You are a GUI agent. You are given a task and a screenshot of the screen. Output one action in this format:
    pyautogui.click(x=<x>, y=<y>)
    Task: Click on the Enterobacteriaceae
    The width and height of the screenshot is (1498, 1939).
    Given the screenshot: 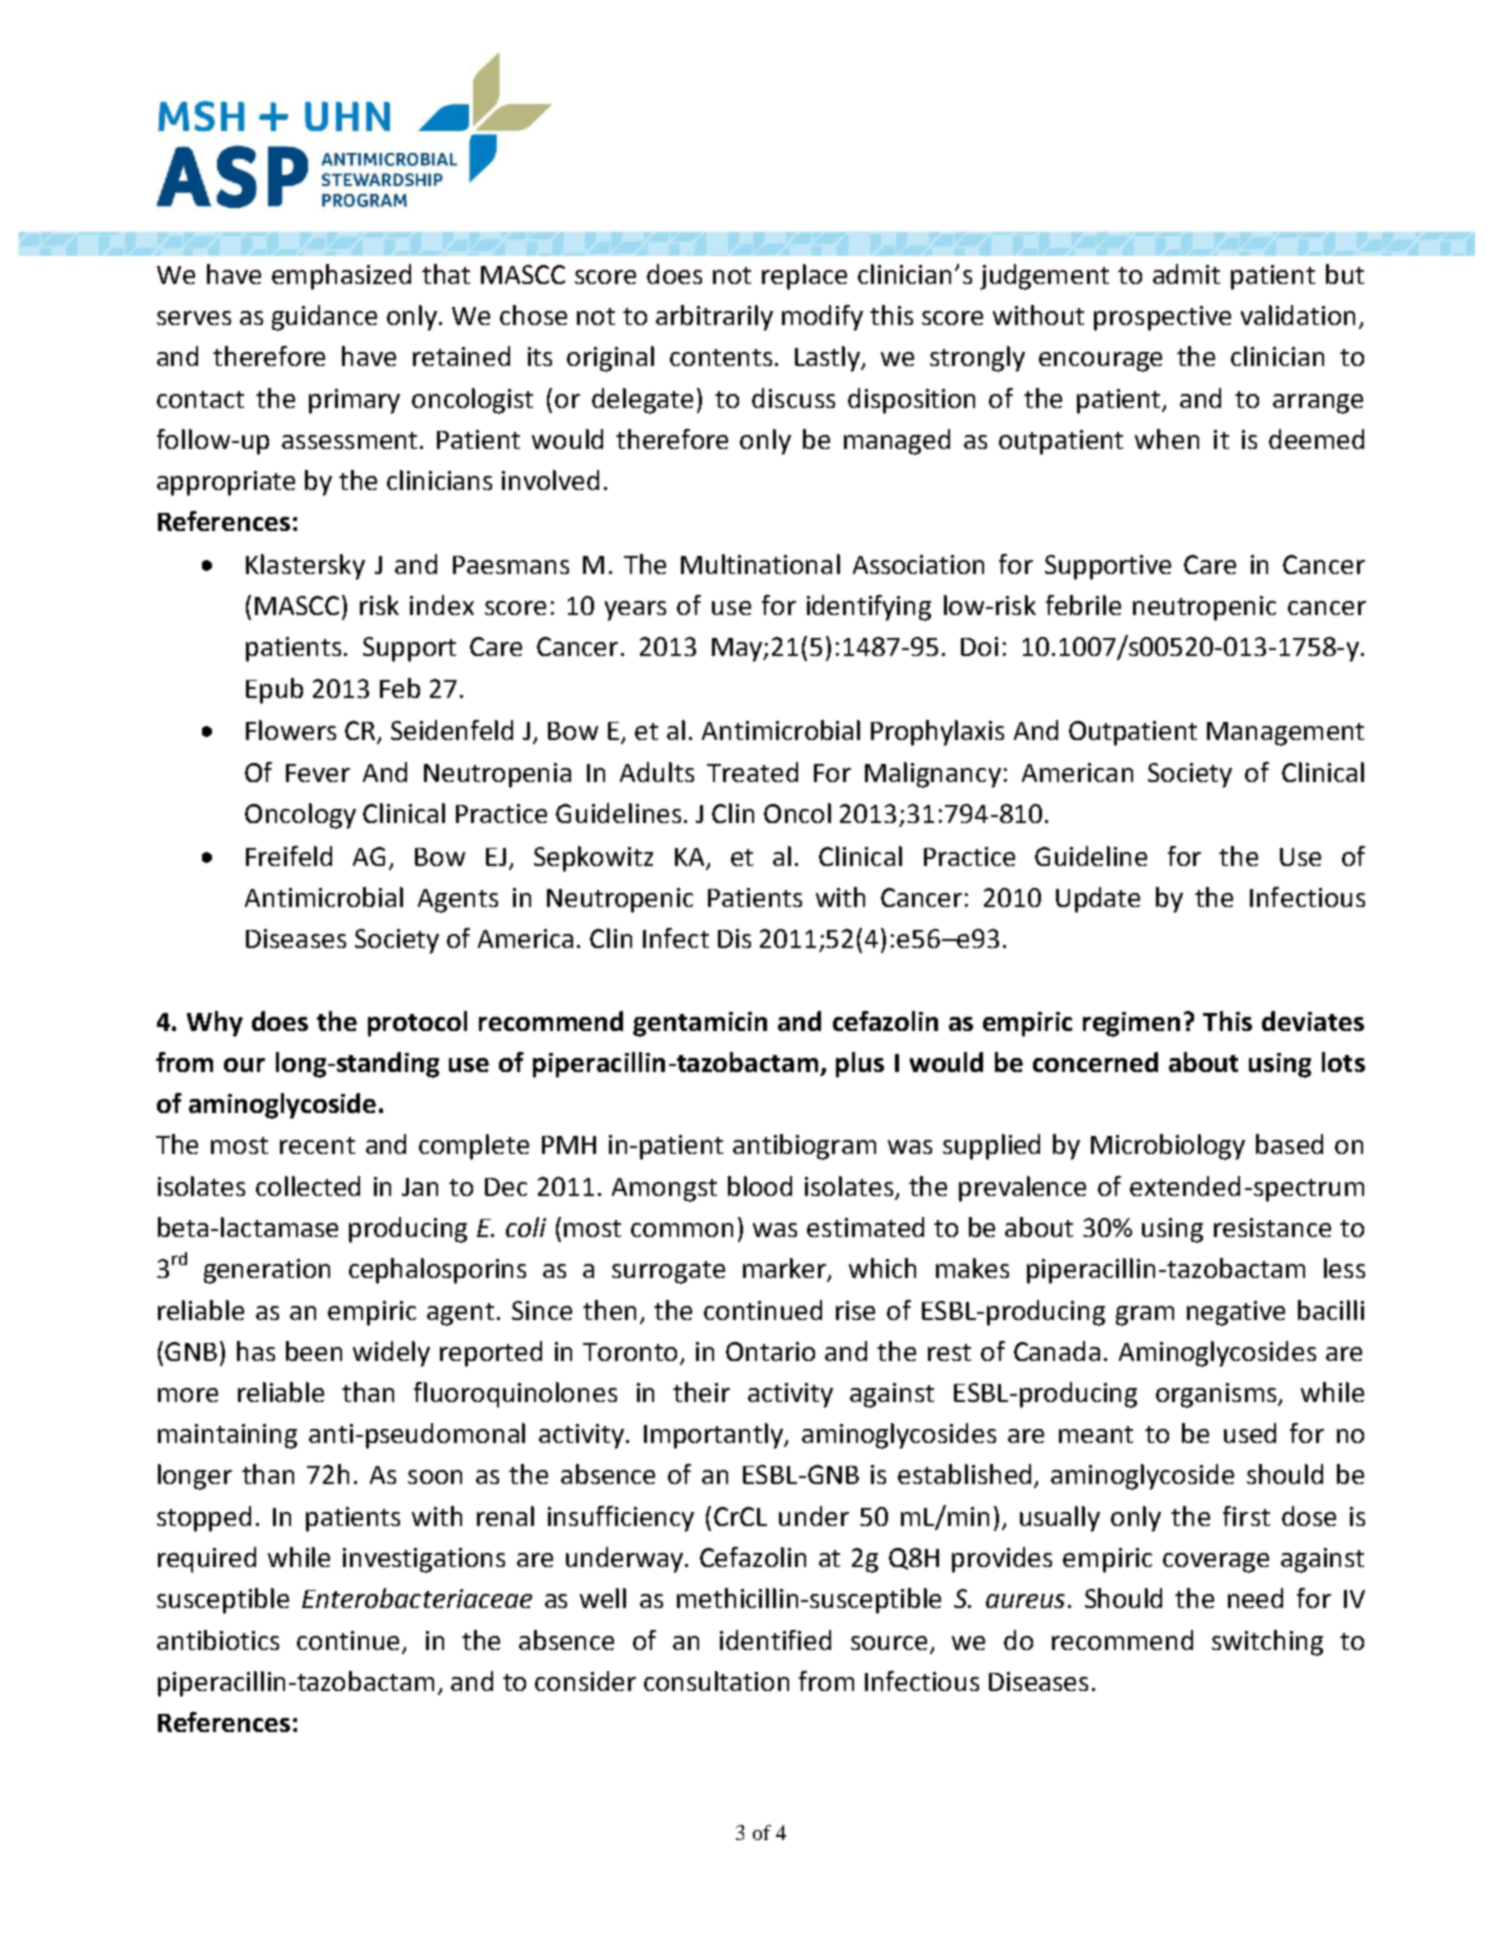 What is the action you would take?
    pyautogui.click(x=417, y=1598)
